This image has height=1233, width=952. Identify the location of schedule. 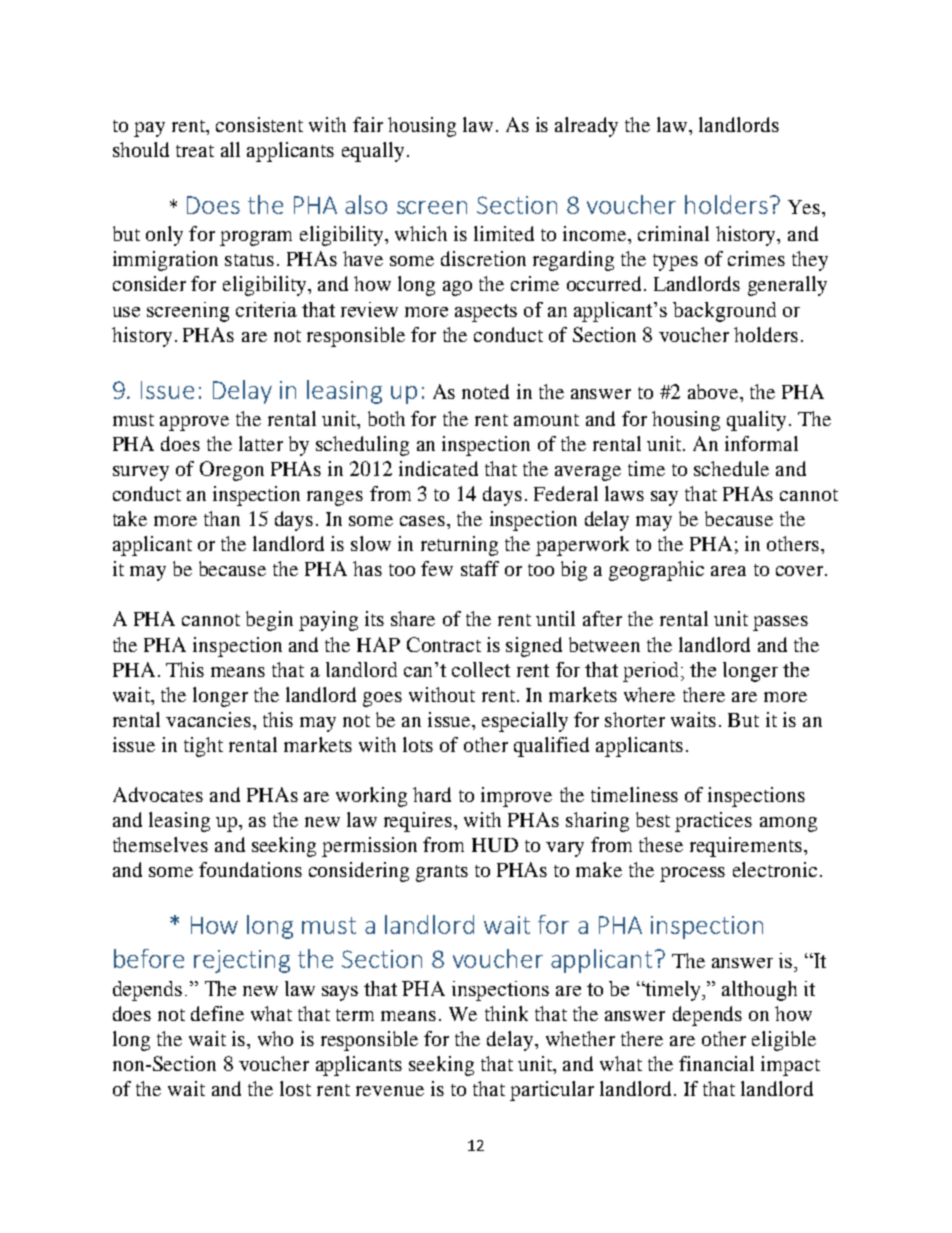
(731, 468).
